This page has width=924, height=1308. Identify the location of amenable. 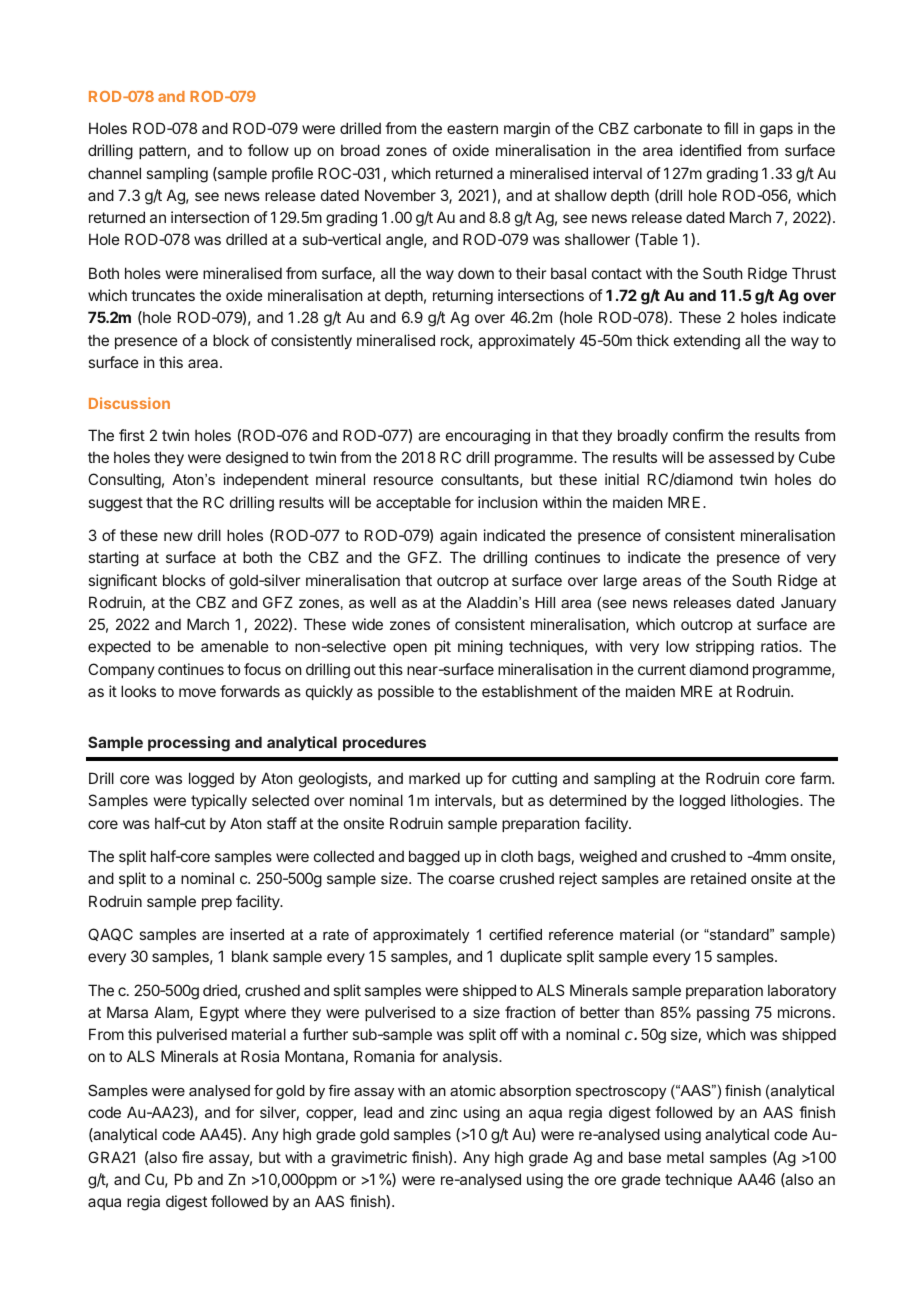
(235, 646).
